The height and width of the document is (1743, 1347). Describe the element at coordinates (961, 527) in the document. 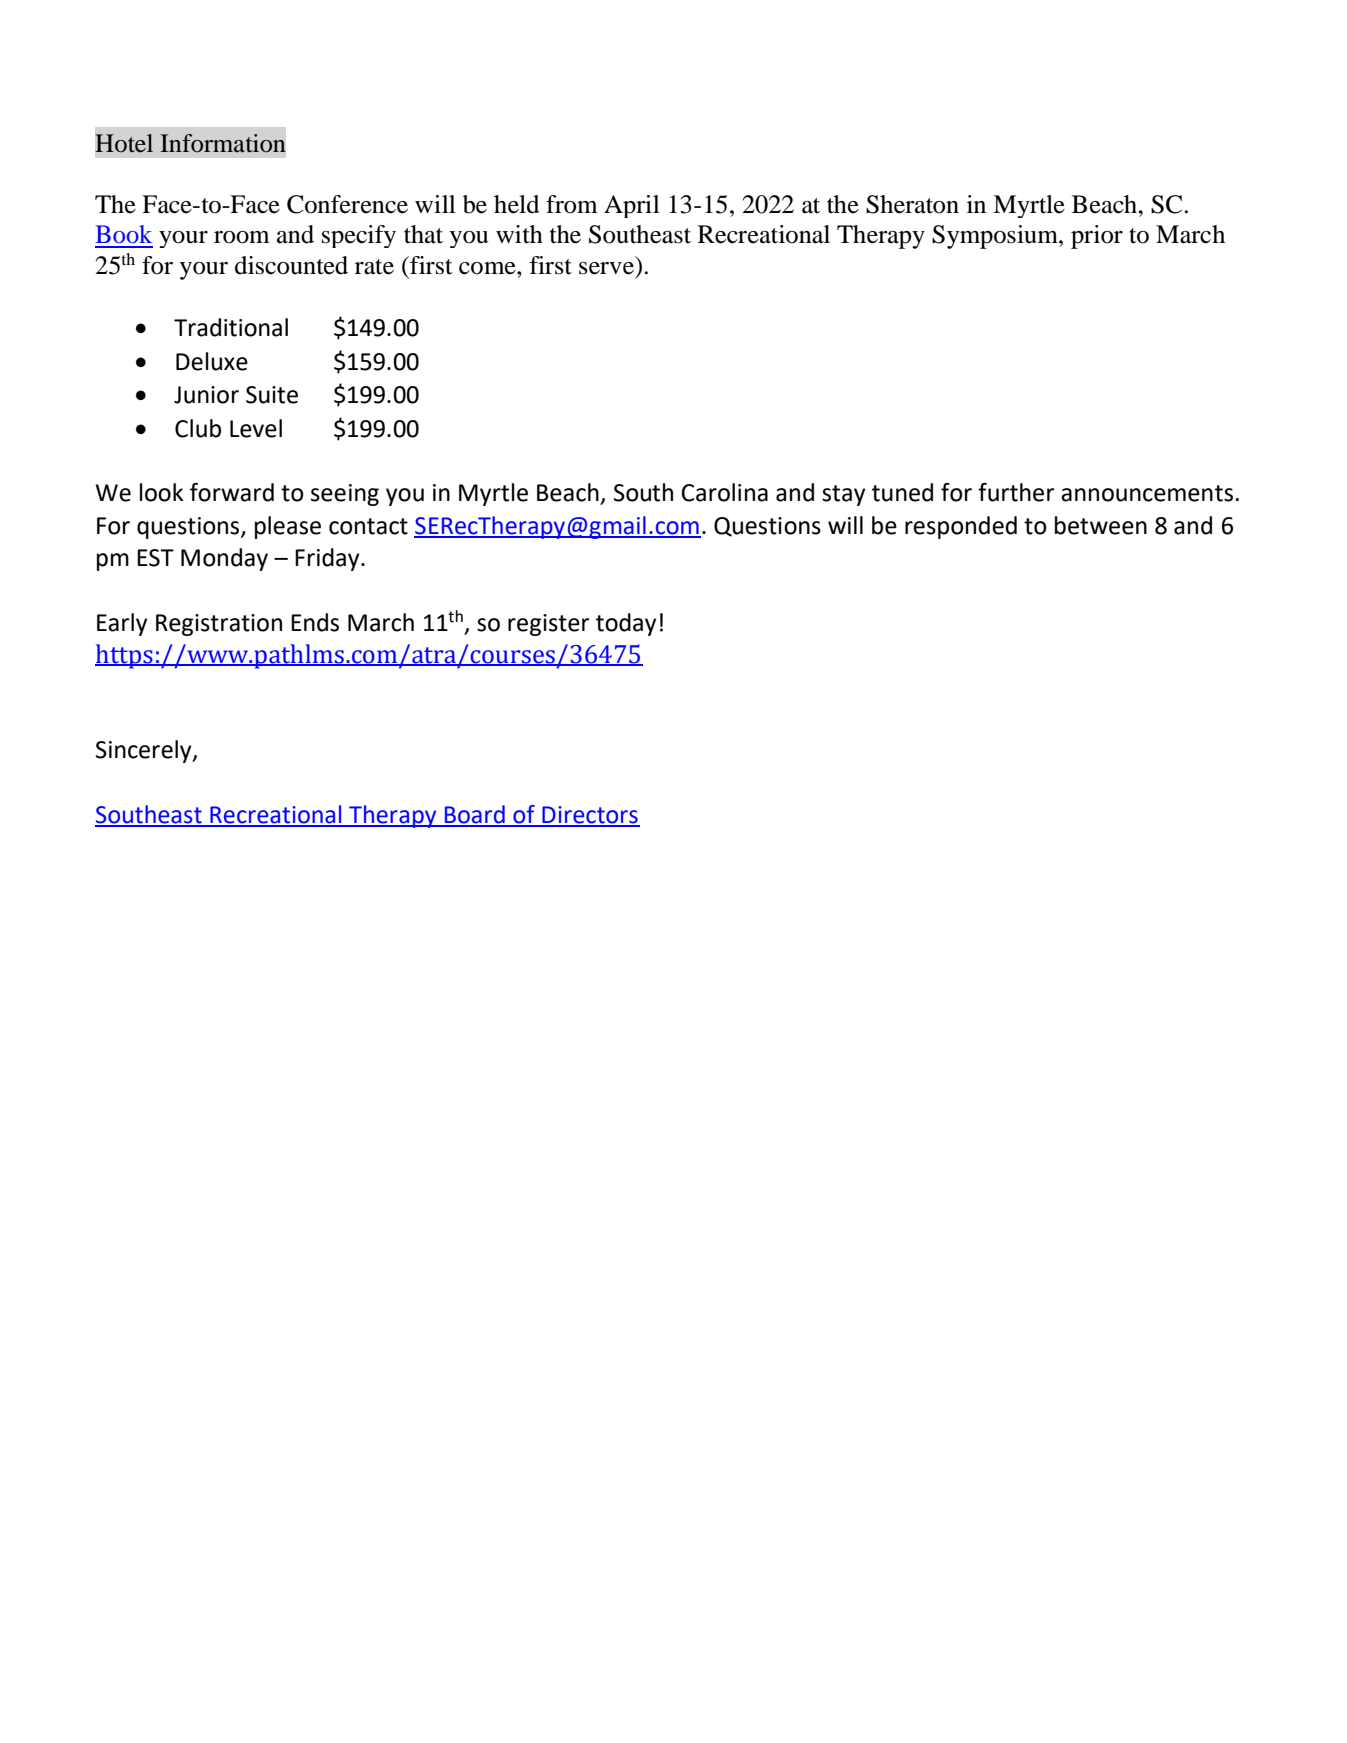

I see `responded` at that location.
